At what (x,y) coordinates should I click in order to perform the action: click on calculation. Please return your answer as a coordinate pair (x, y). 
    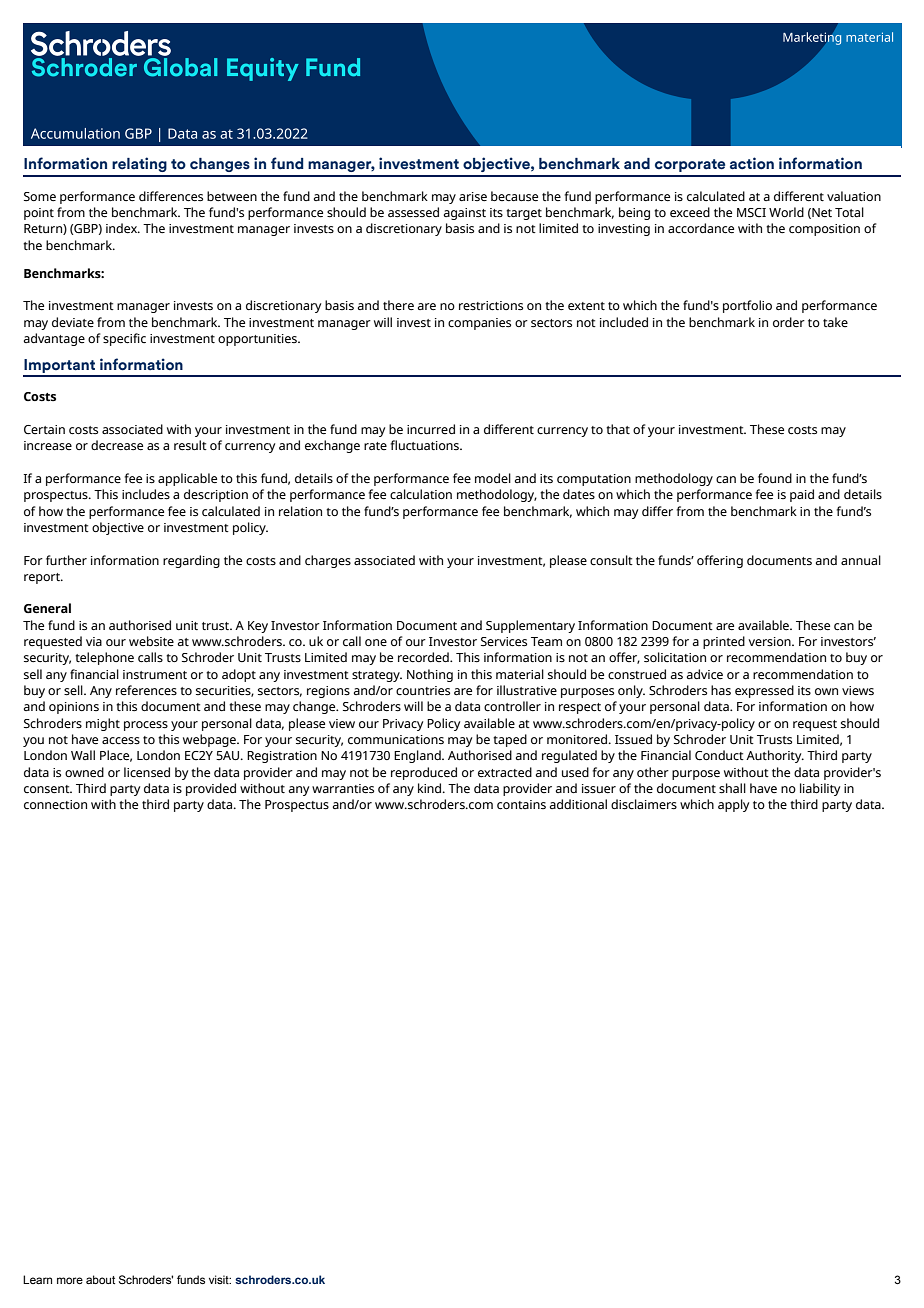
    Looking at the image, I should click on (421, 494).
